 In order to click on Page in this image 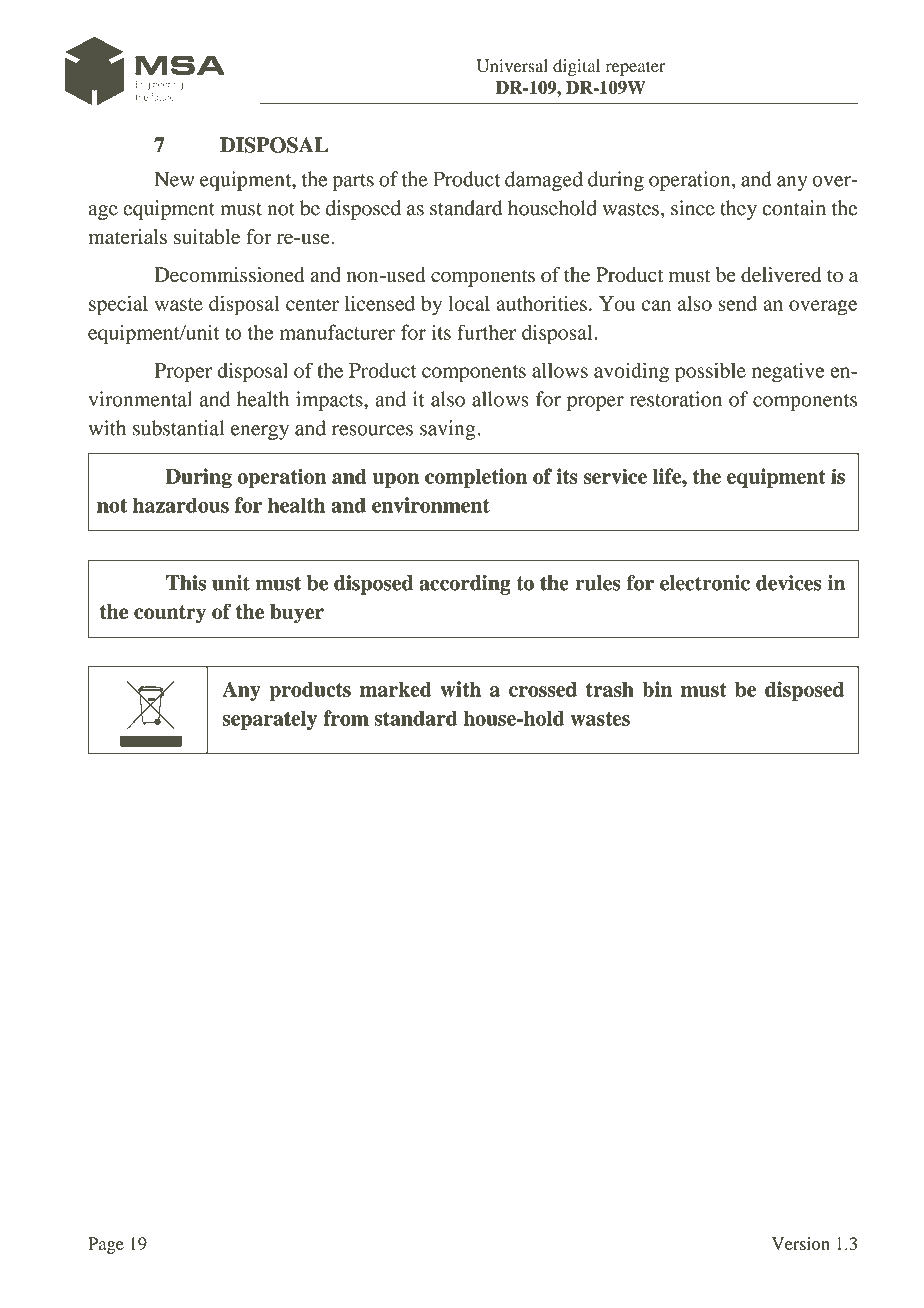, I will do `click(106, 1245)`.
